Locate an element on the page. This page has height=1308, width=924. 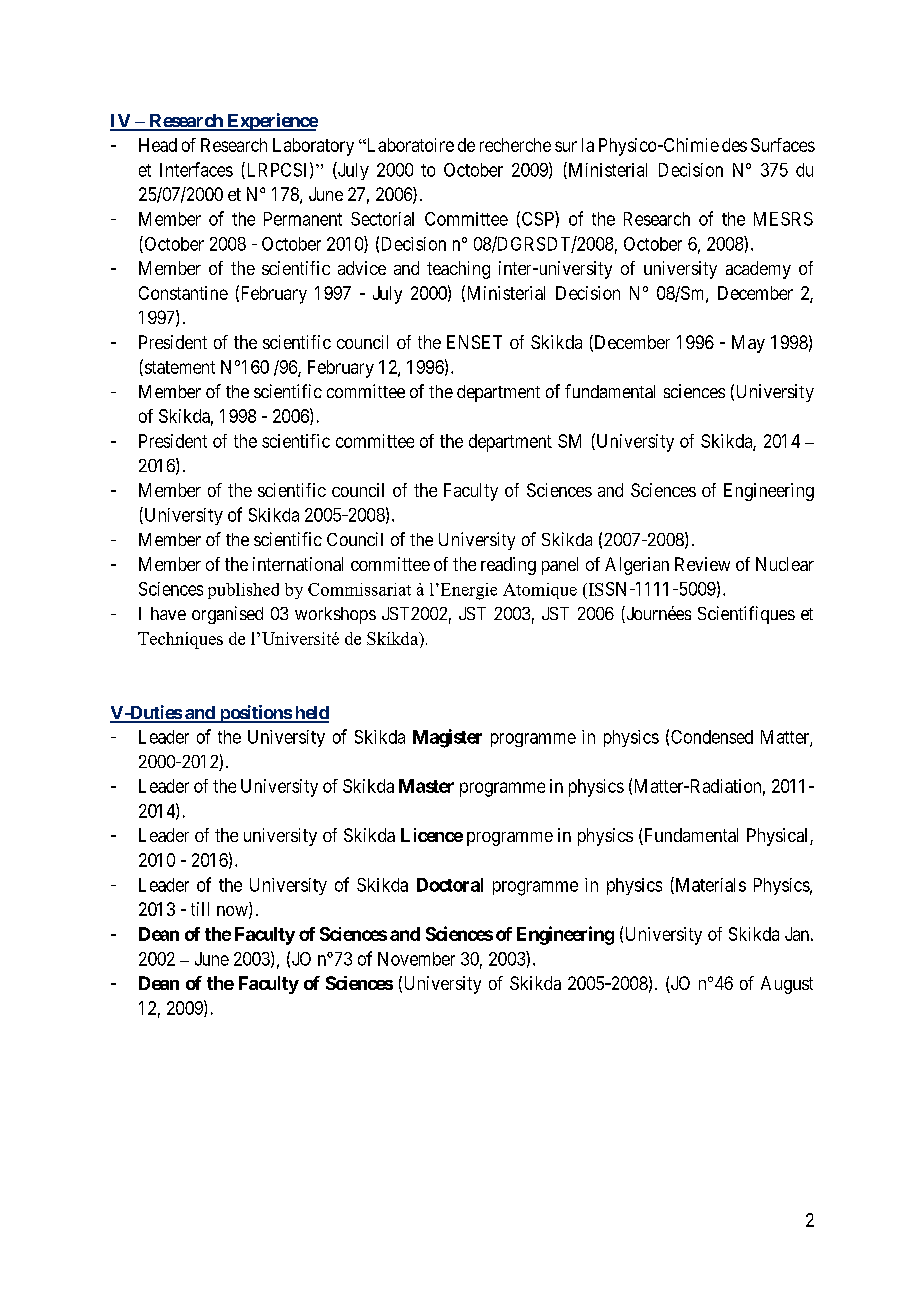
Head is located at coordinates (158, 145).
